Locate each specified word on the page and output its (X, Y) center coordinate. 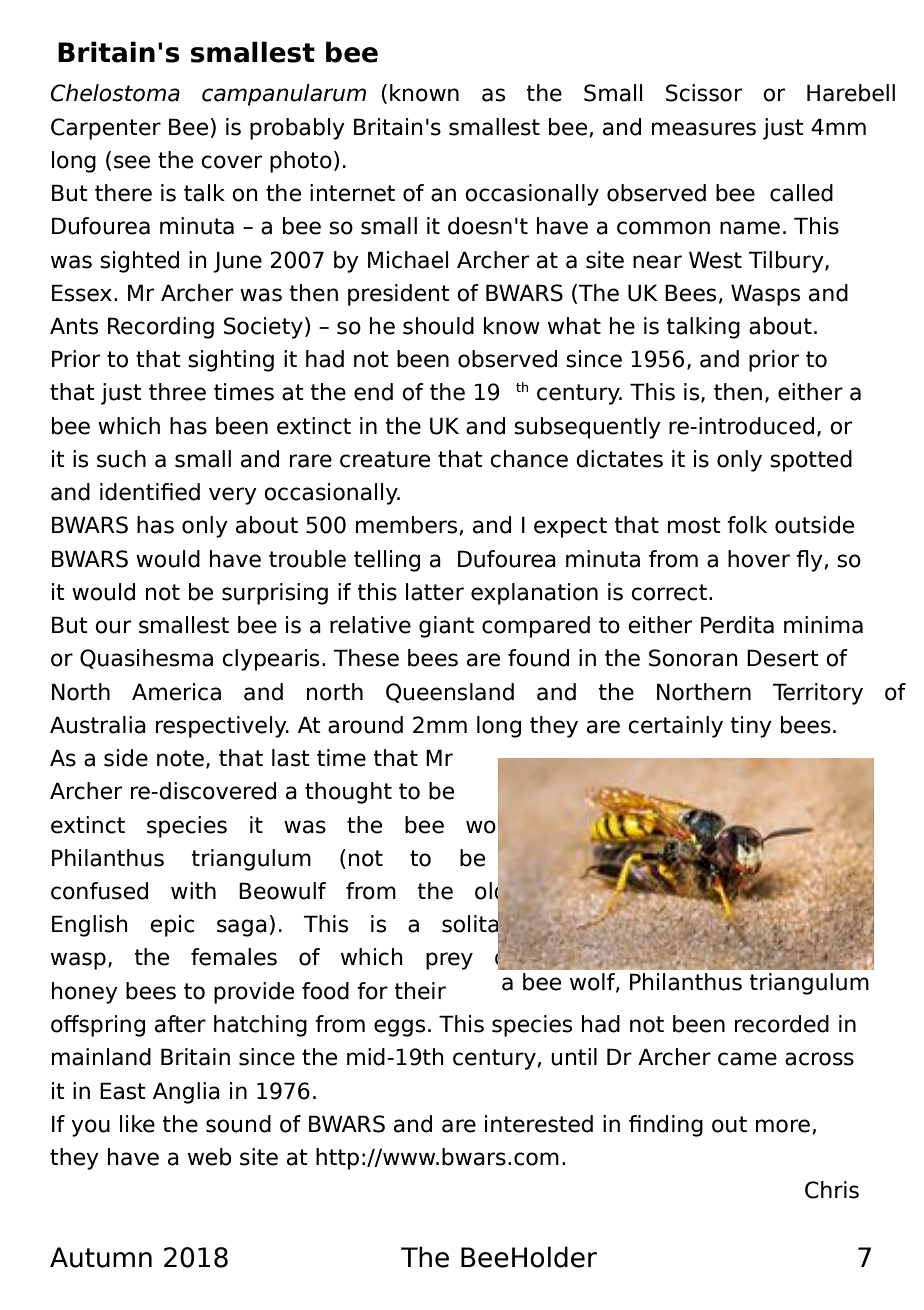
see (132, 162)
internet (352, 193)
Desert (783, 658)
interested (539, 1124)
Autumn (101, 1257)
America (176, 692)
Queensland (450, 693)
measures (704, 129)
